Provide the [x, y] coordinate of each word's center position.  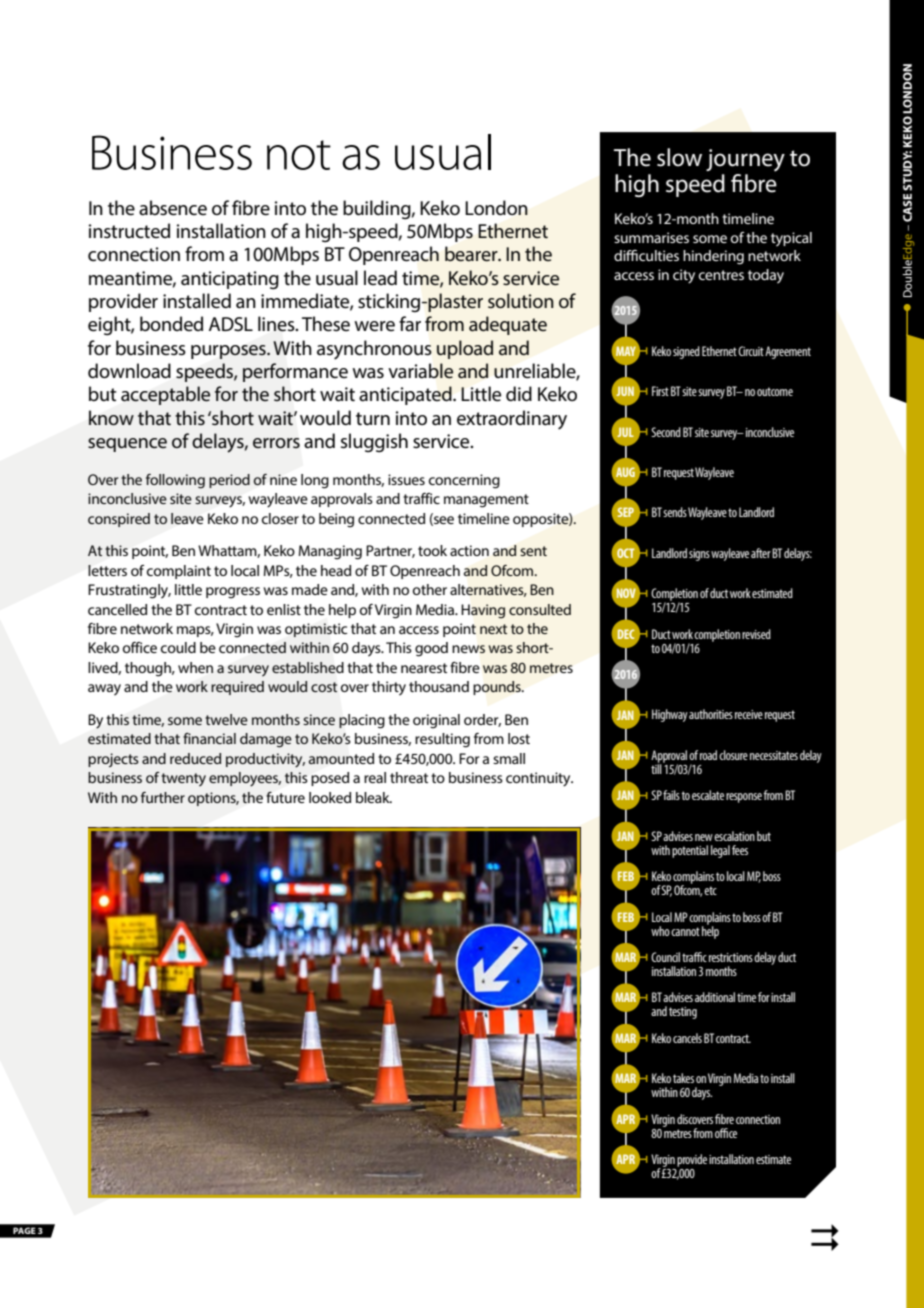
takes [683, 1078]
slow [679, 157]
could [178, 647]
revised [756, 634]
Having [483, 611]
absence [173, 208]
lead [380, 278]
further [163, 797]
